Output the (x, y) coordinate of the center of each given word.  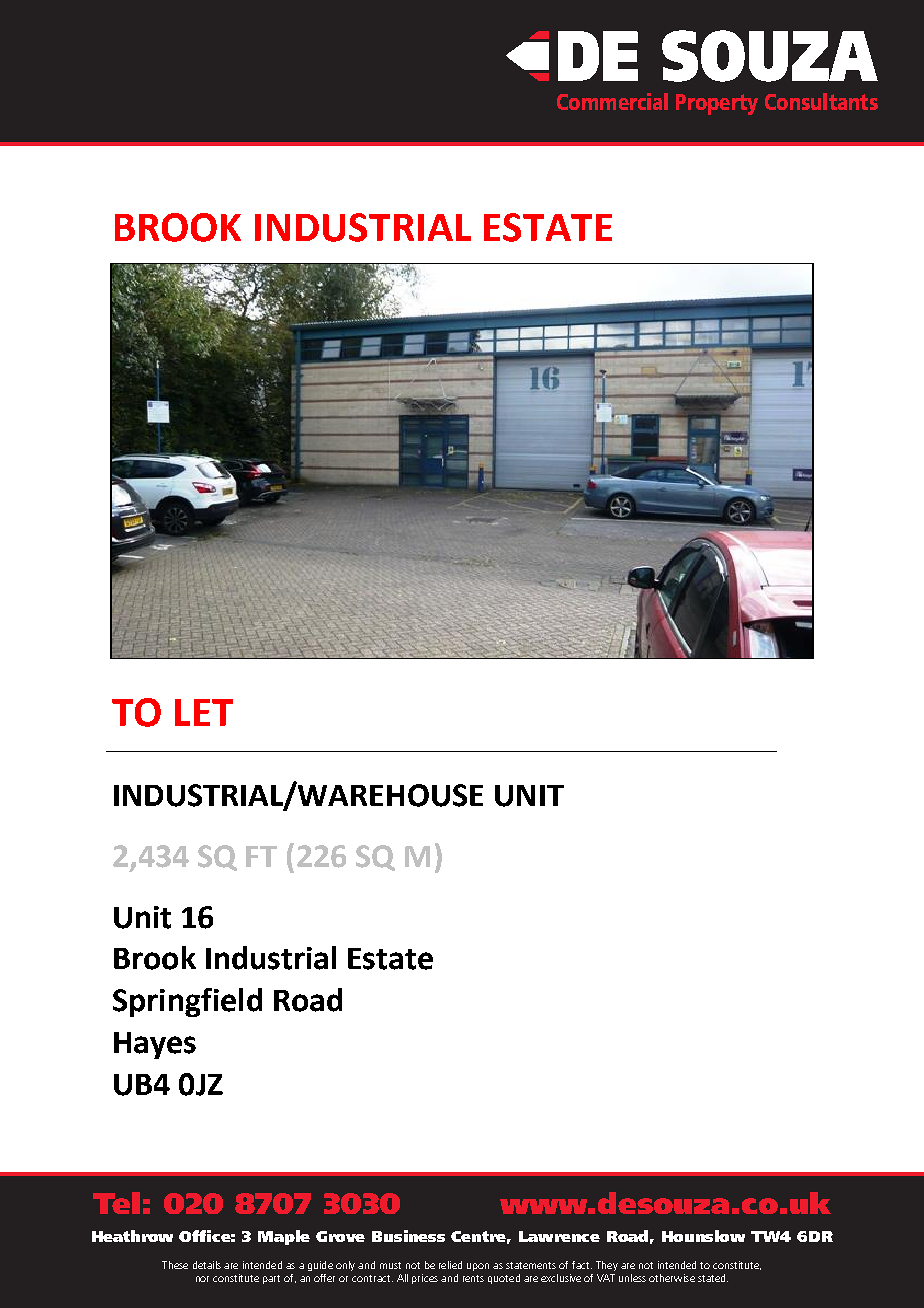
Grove (340, 1236)
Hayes (155, 1045)
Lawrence (559, 1236)
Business (408, 1236)
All (402, 1278)
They (607, 1266)
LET (204, 712)
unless (632, 1278)
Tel (116, 1203)
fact (582, 1265)
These (175, 1265)
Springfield (187, 1002)
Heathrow (132, 1236)
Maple (284, 1237)
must (390, 1265)
